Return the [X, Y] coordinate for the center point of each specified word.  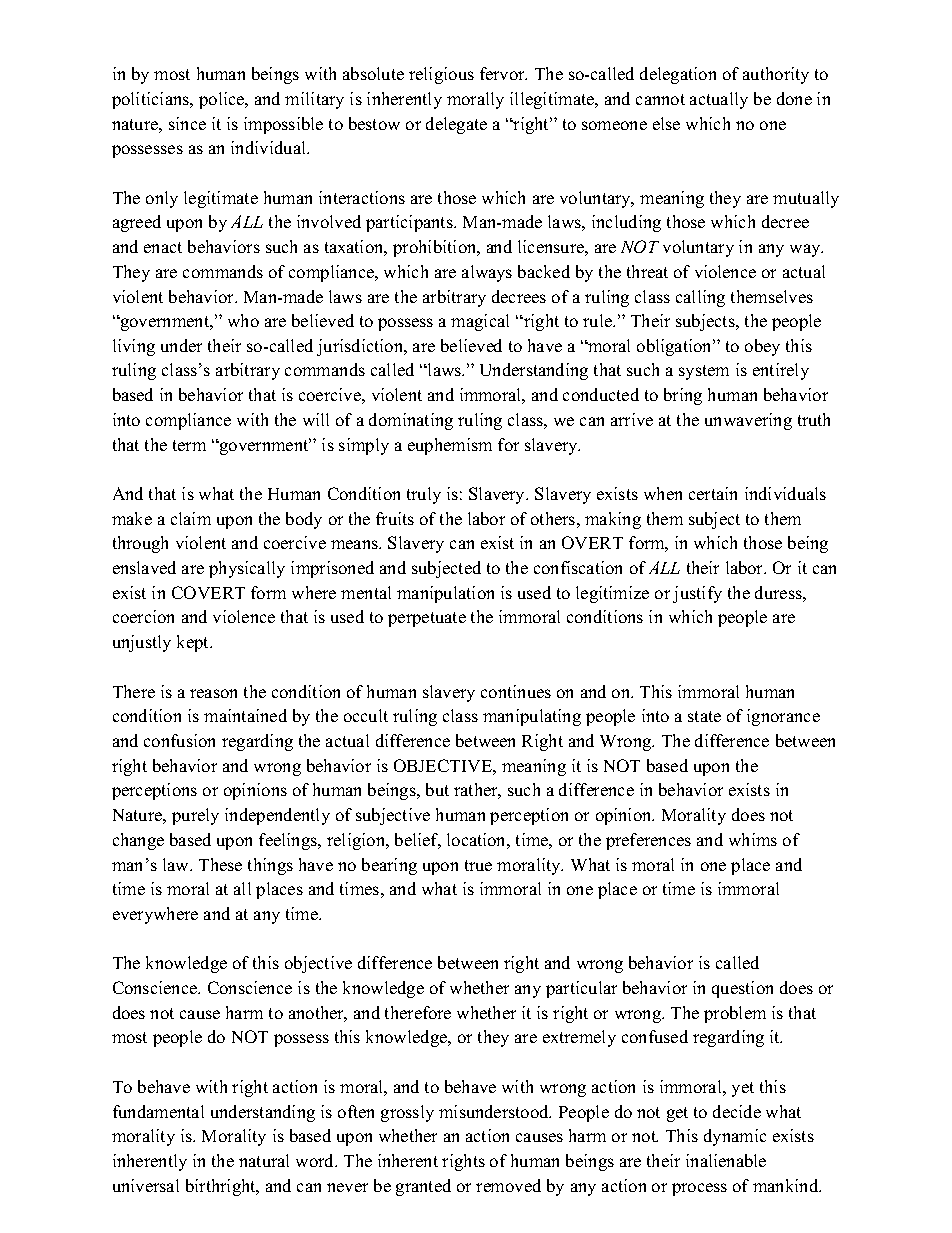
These [220, 864]
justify [697, 594]
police [223, 100]
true [478, 865]
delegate [456, 125]
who [243, 320]
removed [508, 1185]
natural [264, 1160]
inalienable [726, 1160]
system [704, 372]
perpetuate [427, 619]
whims [753, 839]
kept [194, 643]
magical [480, 322]
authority [776, 75]
